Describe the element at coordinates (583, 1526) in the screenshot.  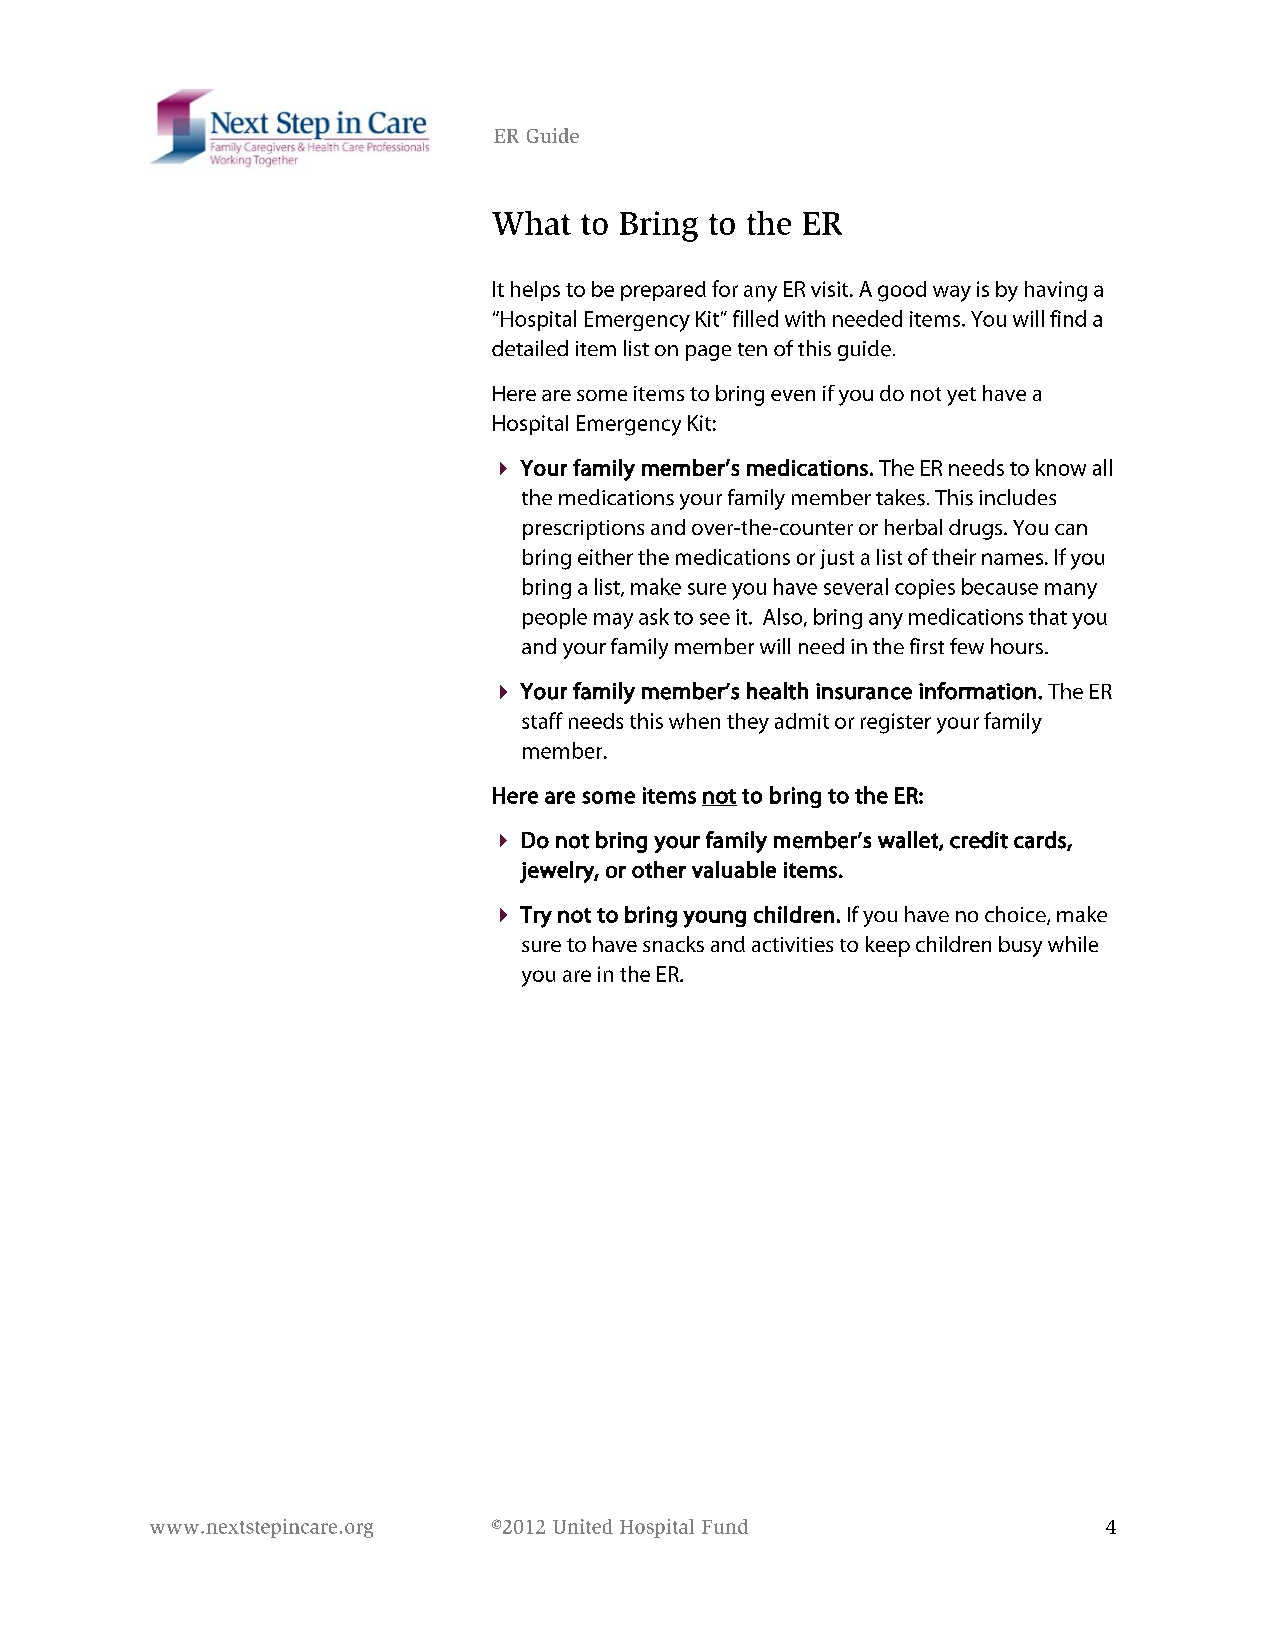
I see `United` at that location.
